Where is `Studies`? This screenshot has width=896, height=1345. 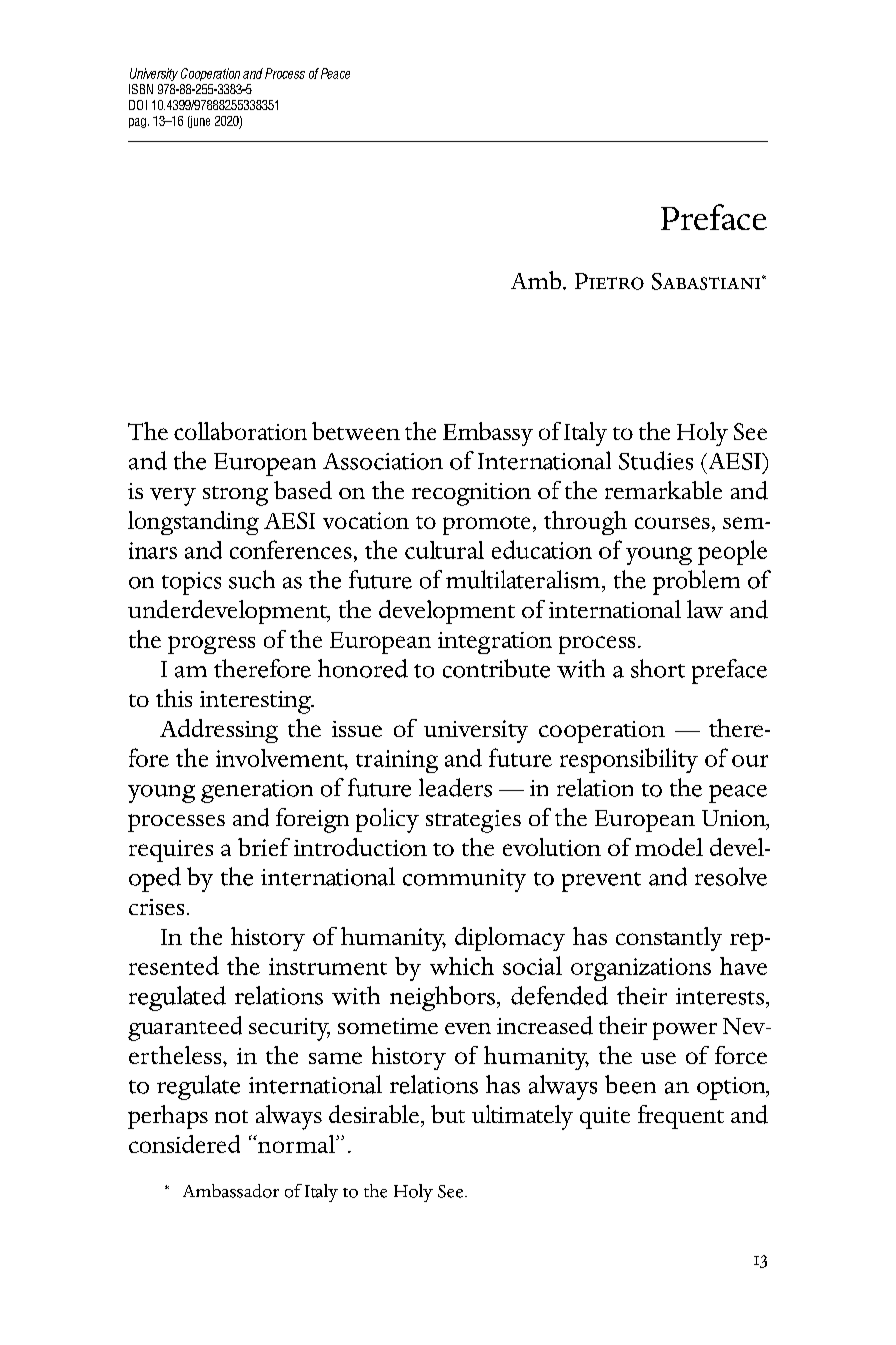 Studies is located at coordinates (656, 460).
